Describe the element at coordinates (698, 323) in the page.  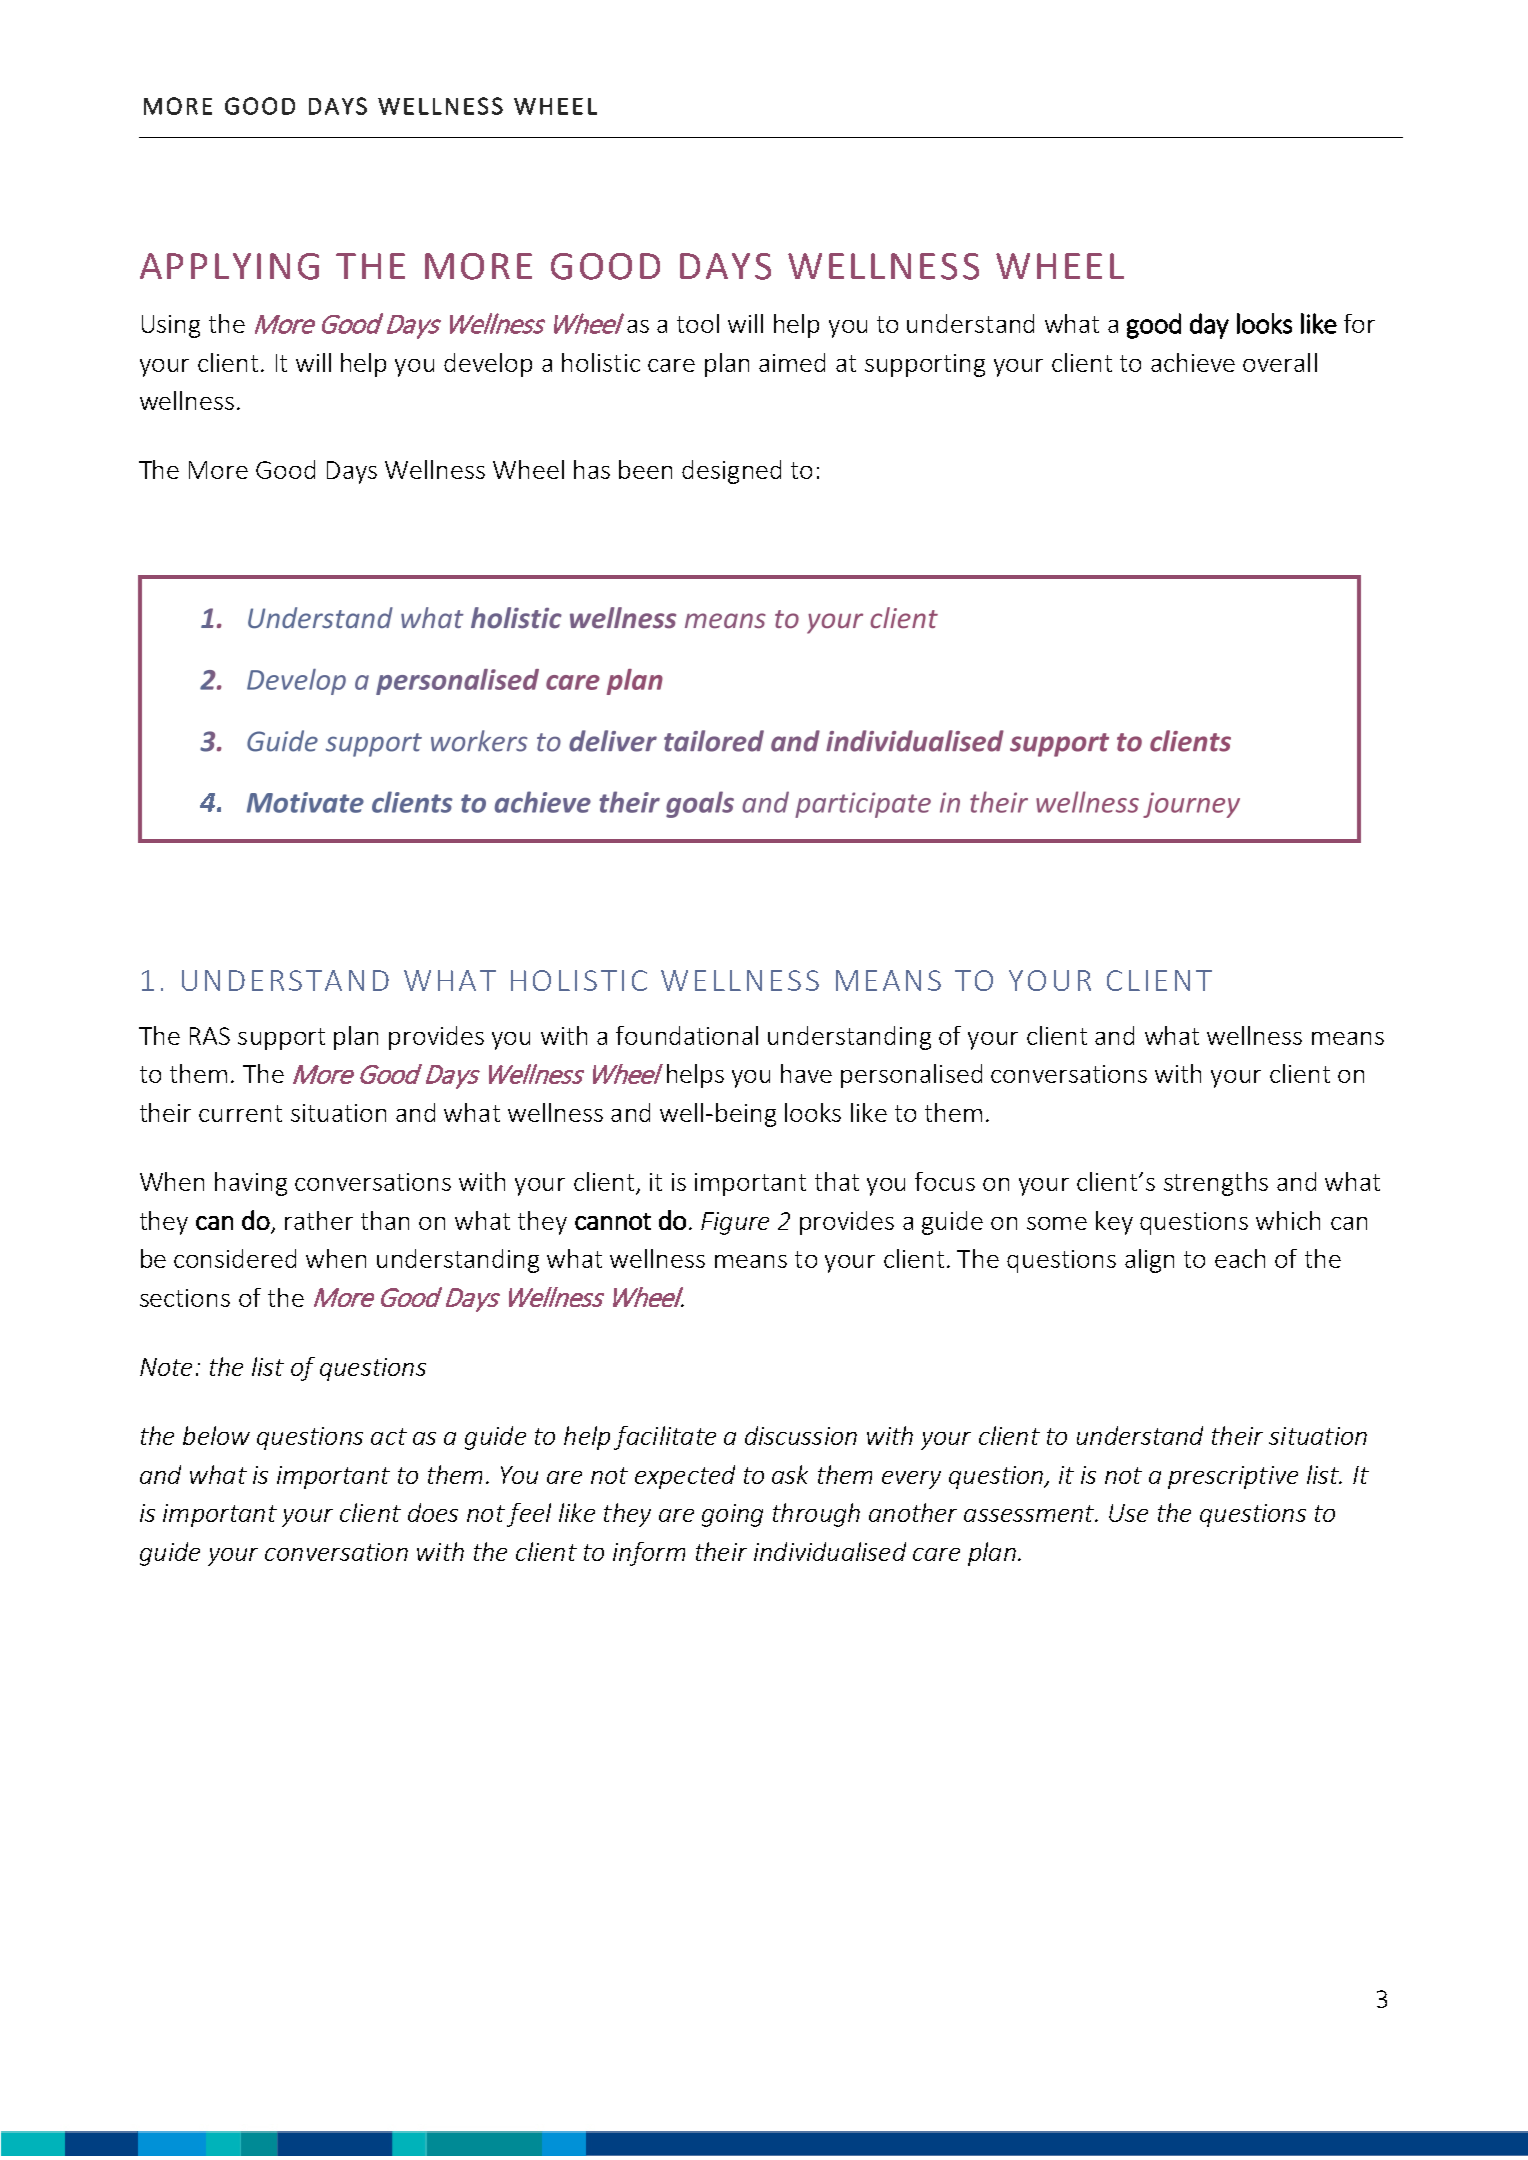
I see `tool` at that location.
